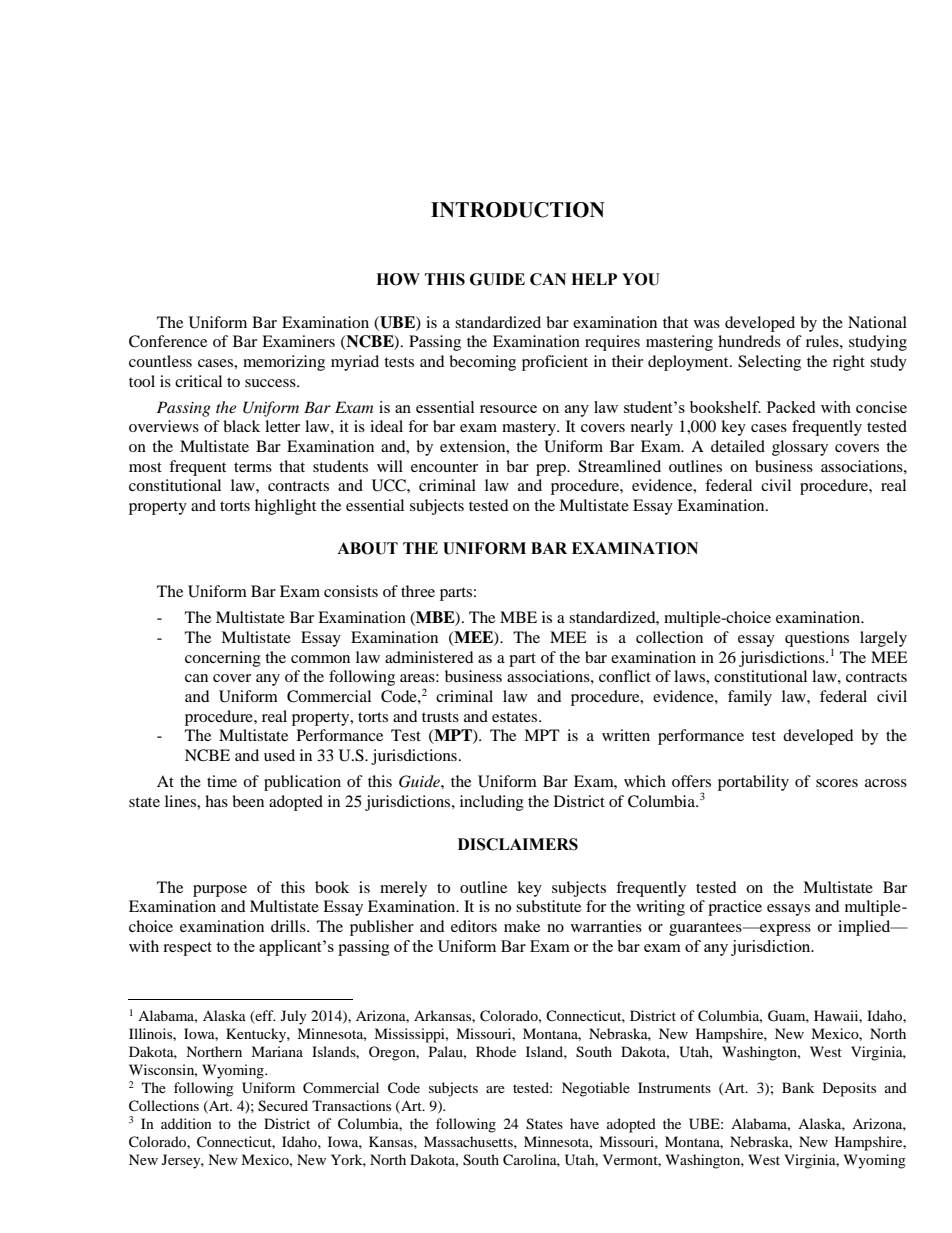  Describe the element at coordinates (877, 322) in the document. I see `National` at that location.
